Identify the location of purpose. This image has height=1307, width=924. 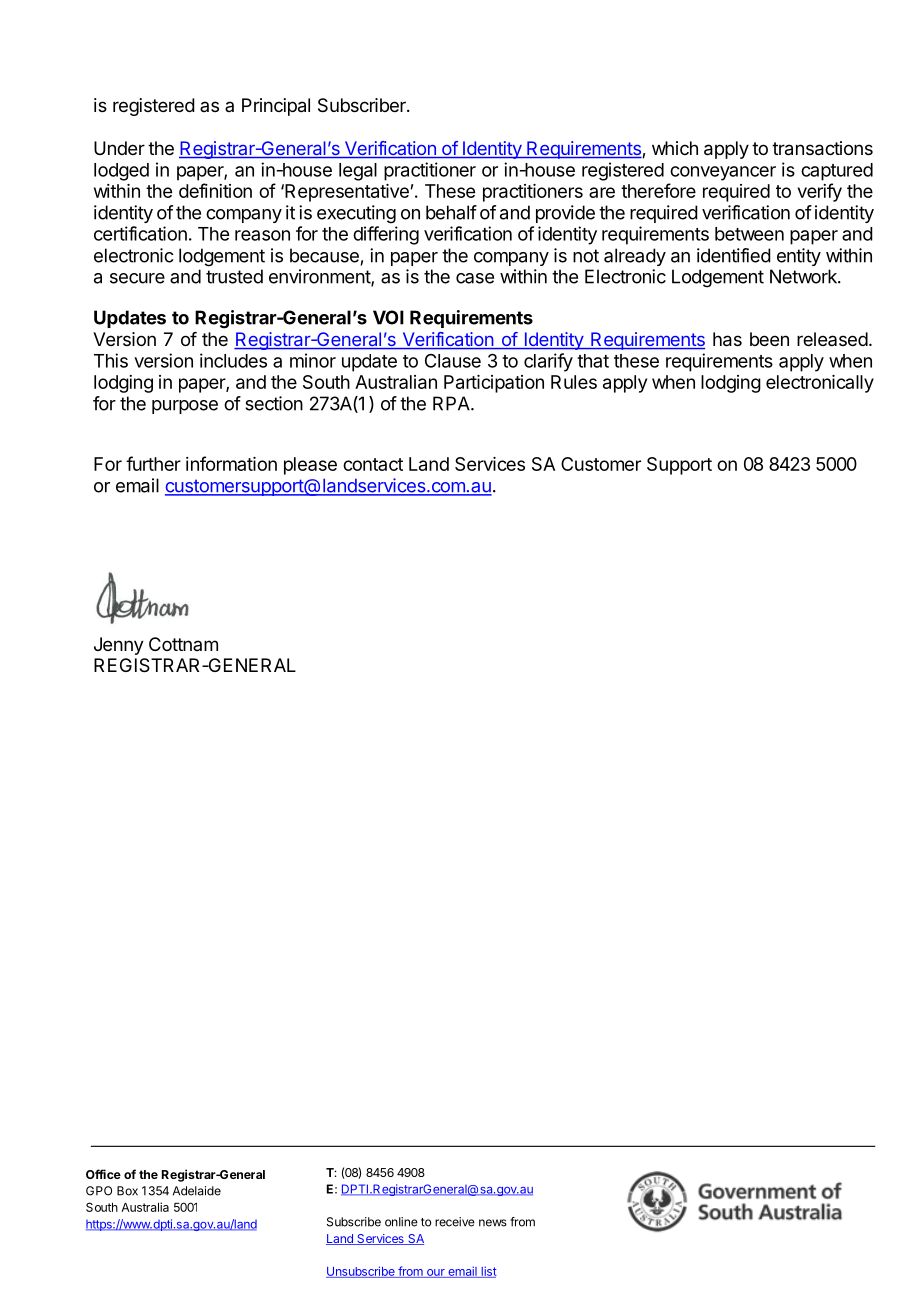
(185, 407).
